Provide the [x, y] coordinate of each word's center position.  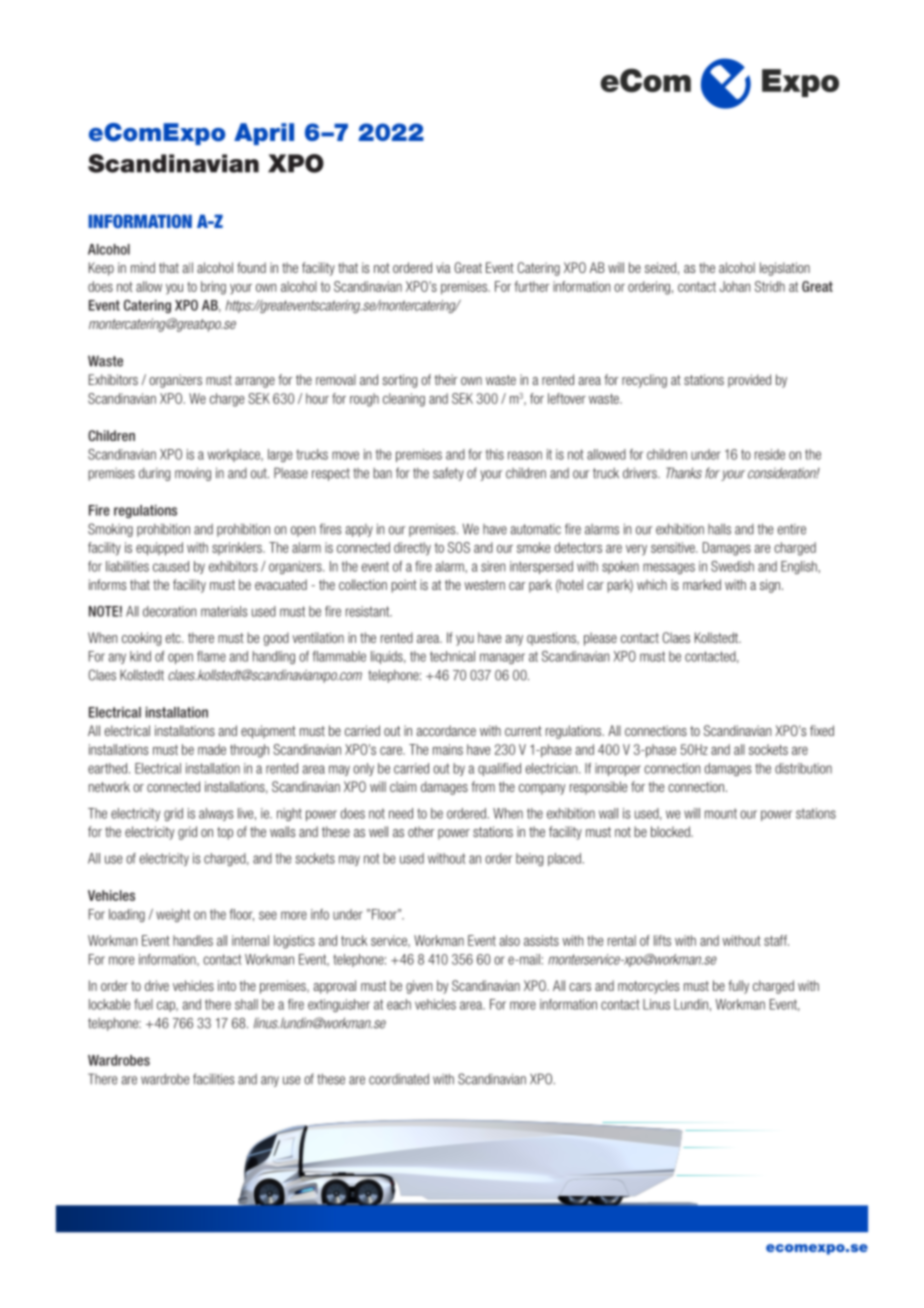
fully [738, 987]
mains [448, 749]
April [264, 134]
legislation [785, 269]
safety [448, 474]
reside [770, 454]
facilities [213, 1079]
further [531, 286]
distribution [803, 768]
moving [193, 474]
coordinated [399, 1079]
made [212, 749]
